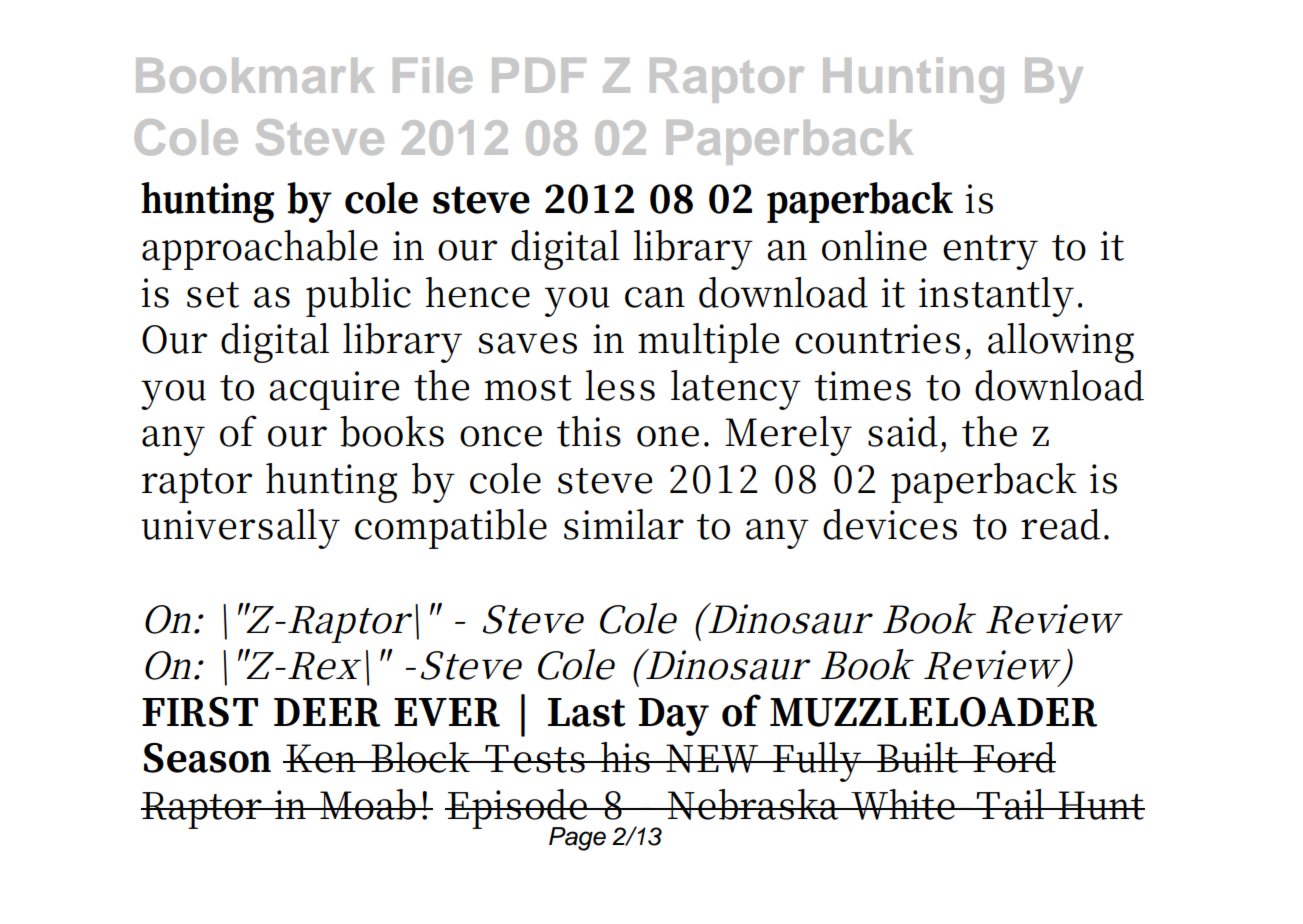  What do you see at coordinates (327, 712) in the screenshot?
I see `DEER` at bounding box center [327, 712].
